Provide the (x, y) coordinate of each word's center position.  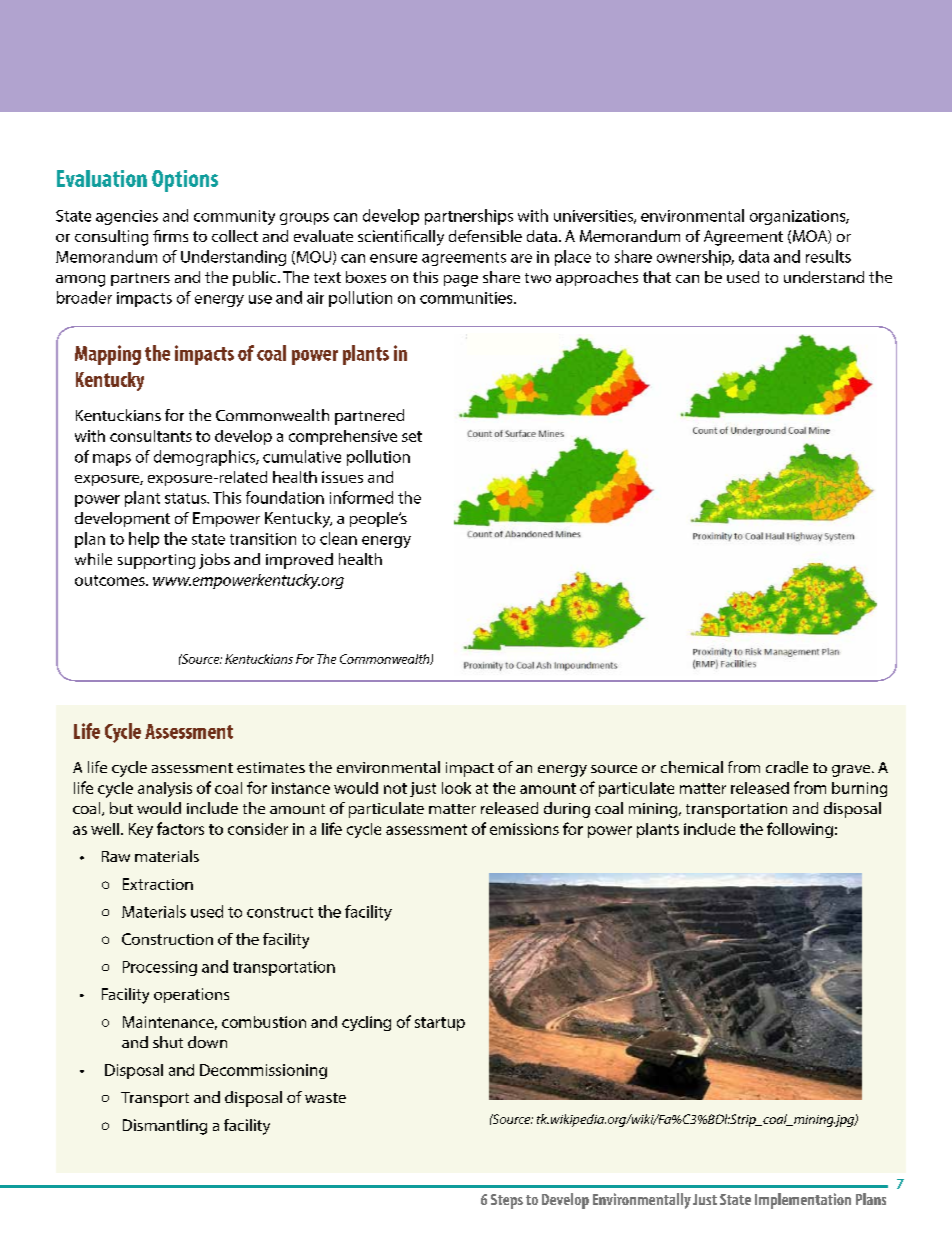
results (828, 256)
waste (325, 1098)
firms (170, 236)
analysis (165, 789)
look (456, 788)
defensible (485, 236)
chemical (692, 767)
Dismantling (165, 1127)
